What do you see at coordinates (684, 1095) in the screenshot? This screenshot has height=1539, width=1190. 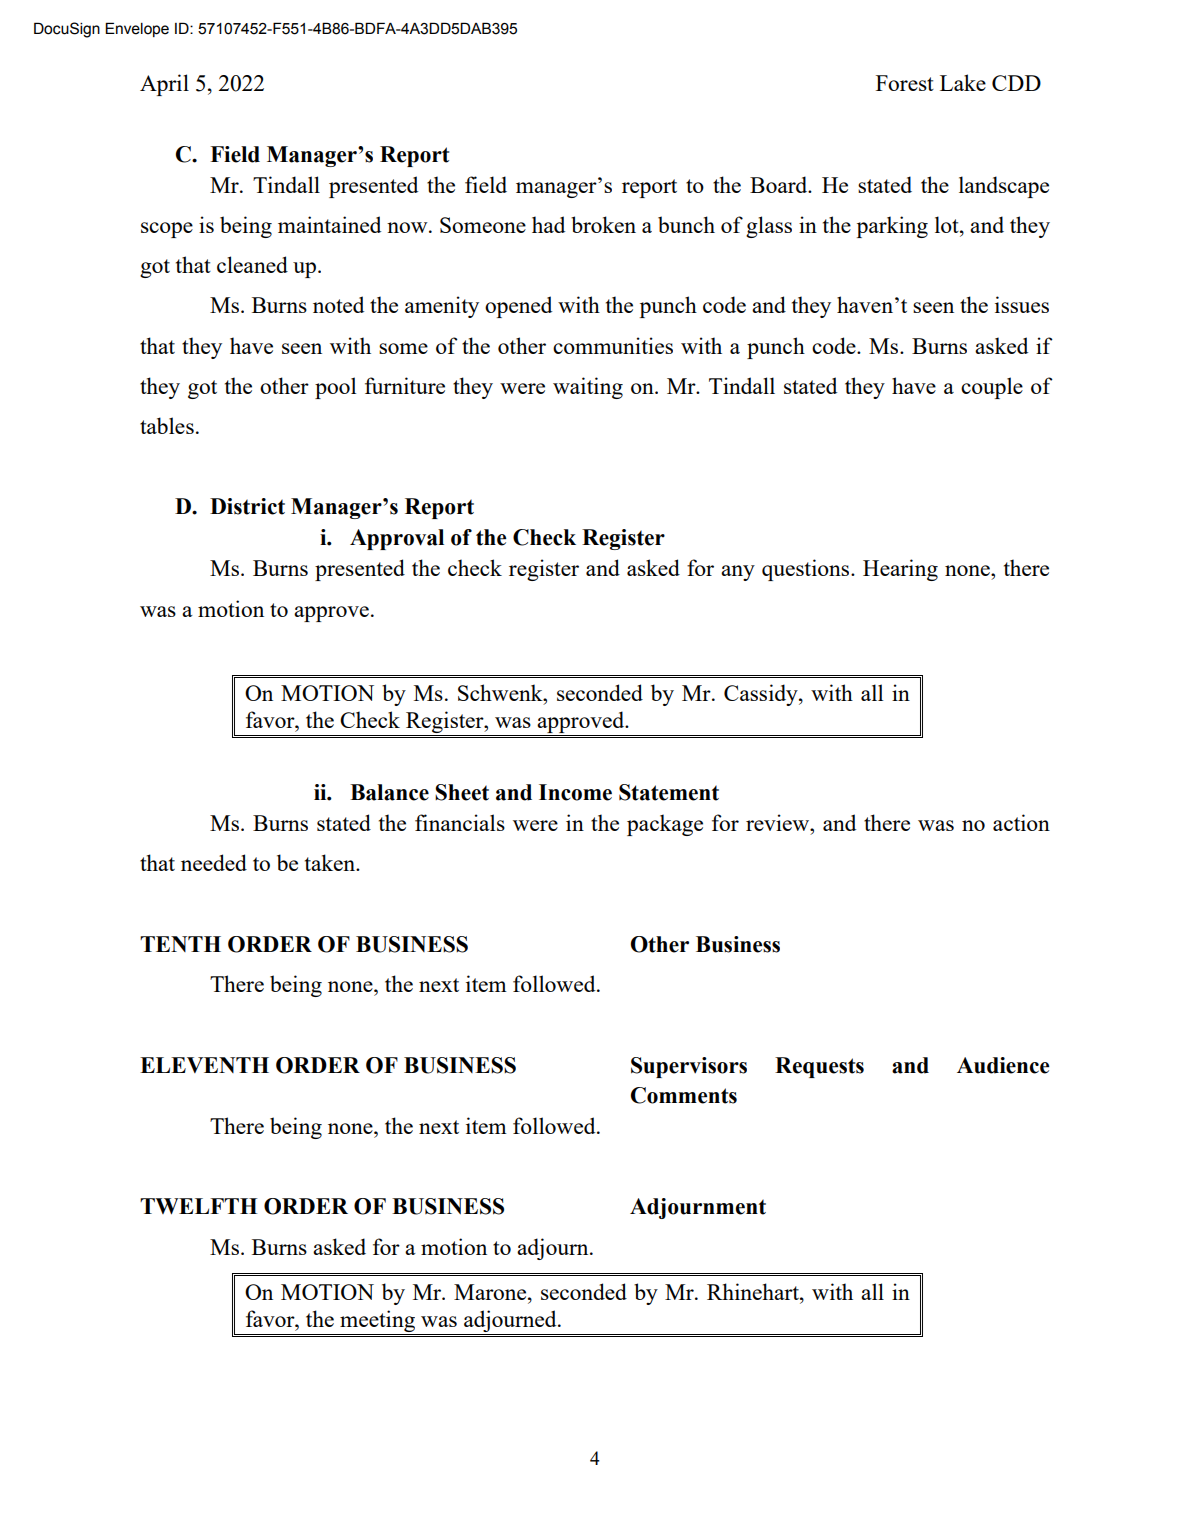 I see `Comments` at bounding box center [684, 1095].
